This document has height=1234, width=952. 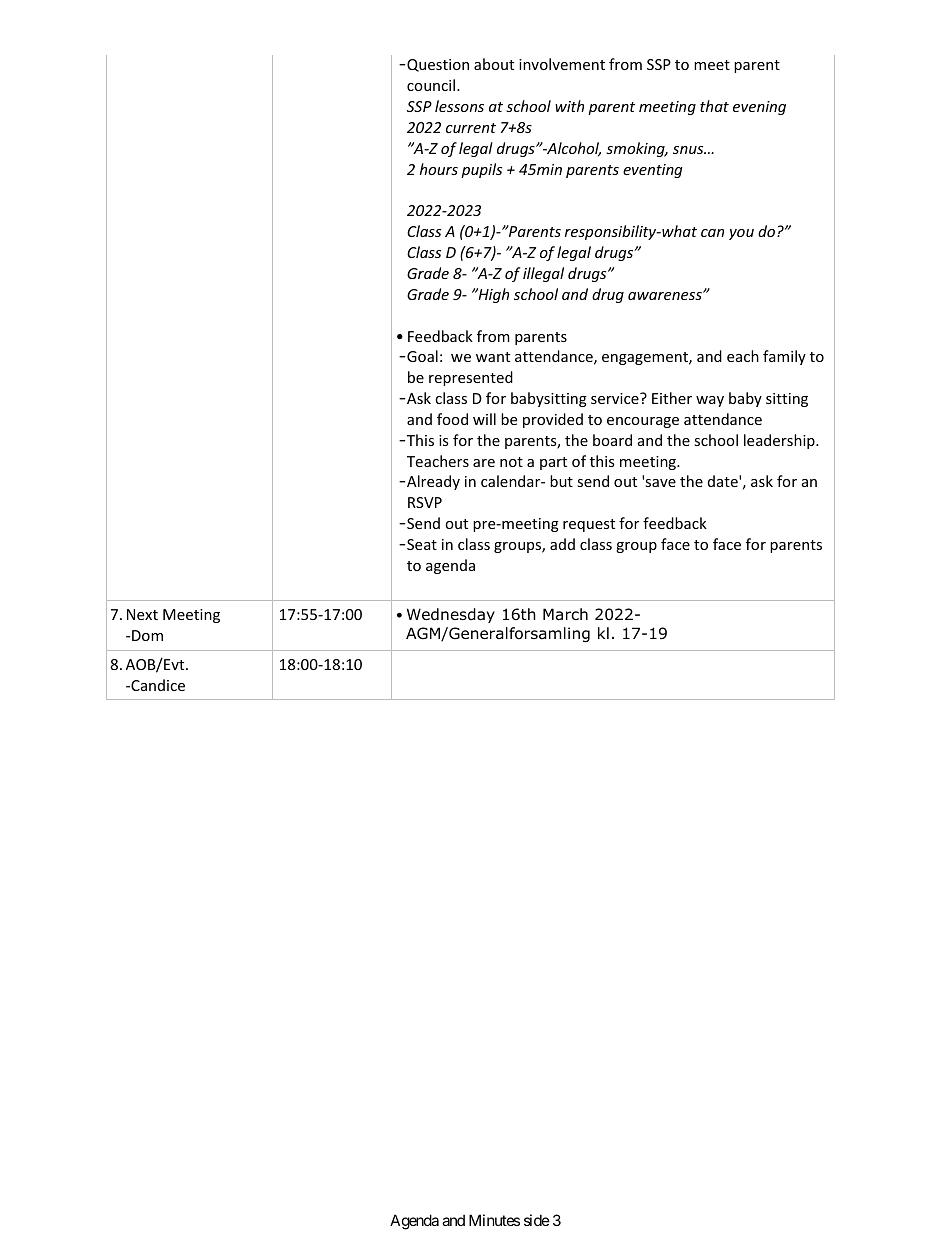 I want to click on way, so click(x=710, y=401).
